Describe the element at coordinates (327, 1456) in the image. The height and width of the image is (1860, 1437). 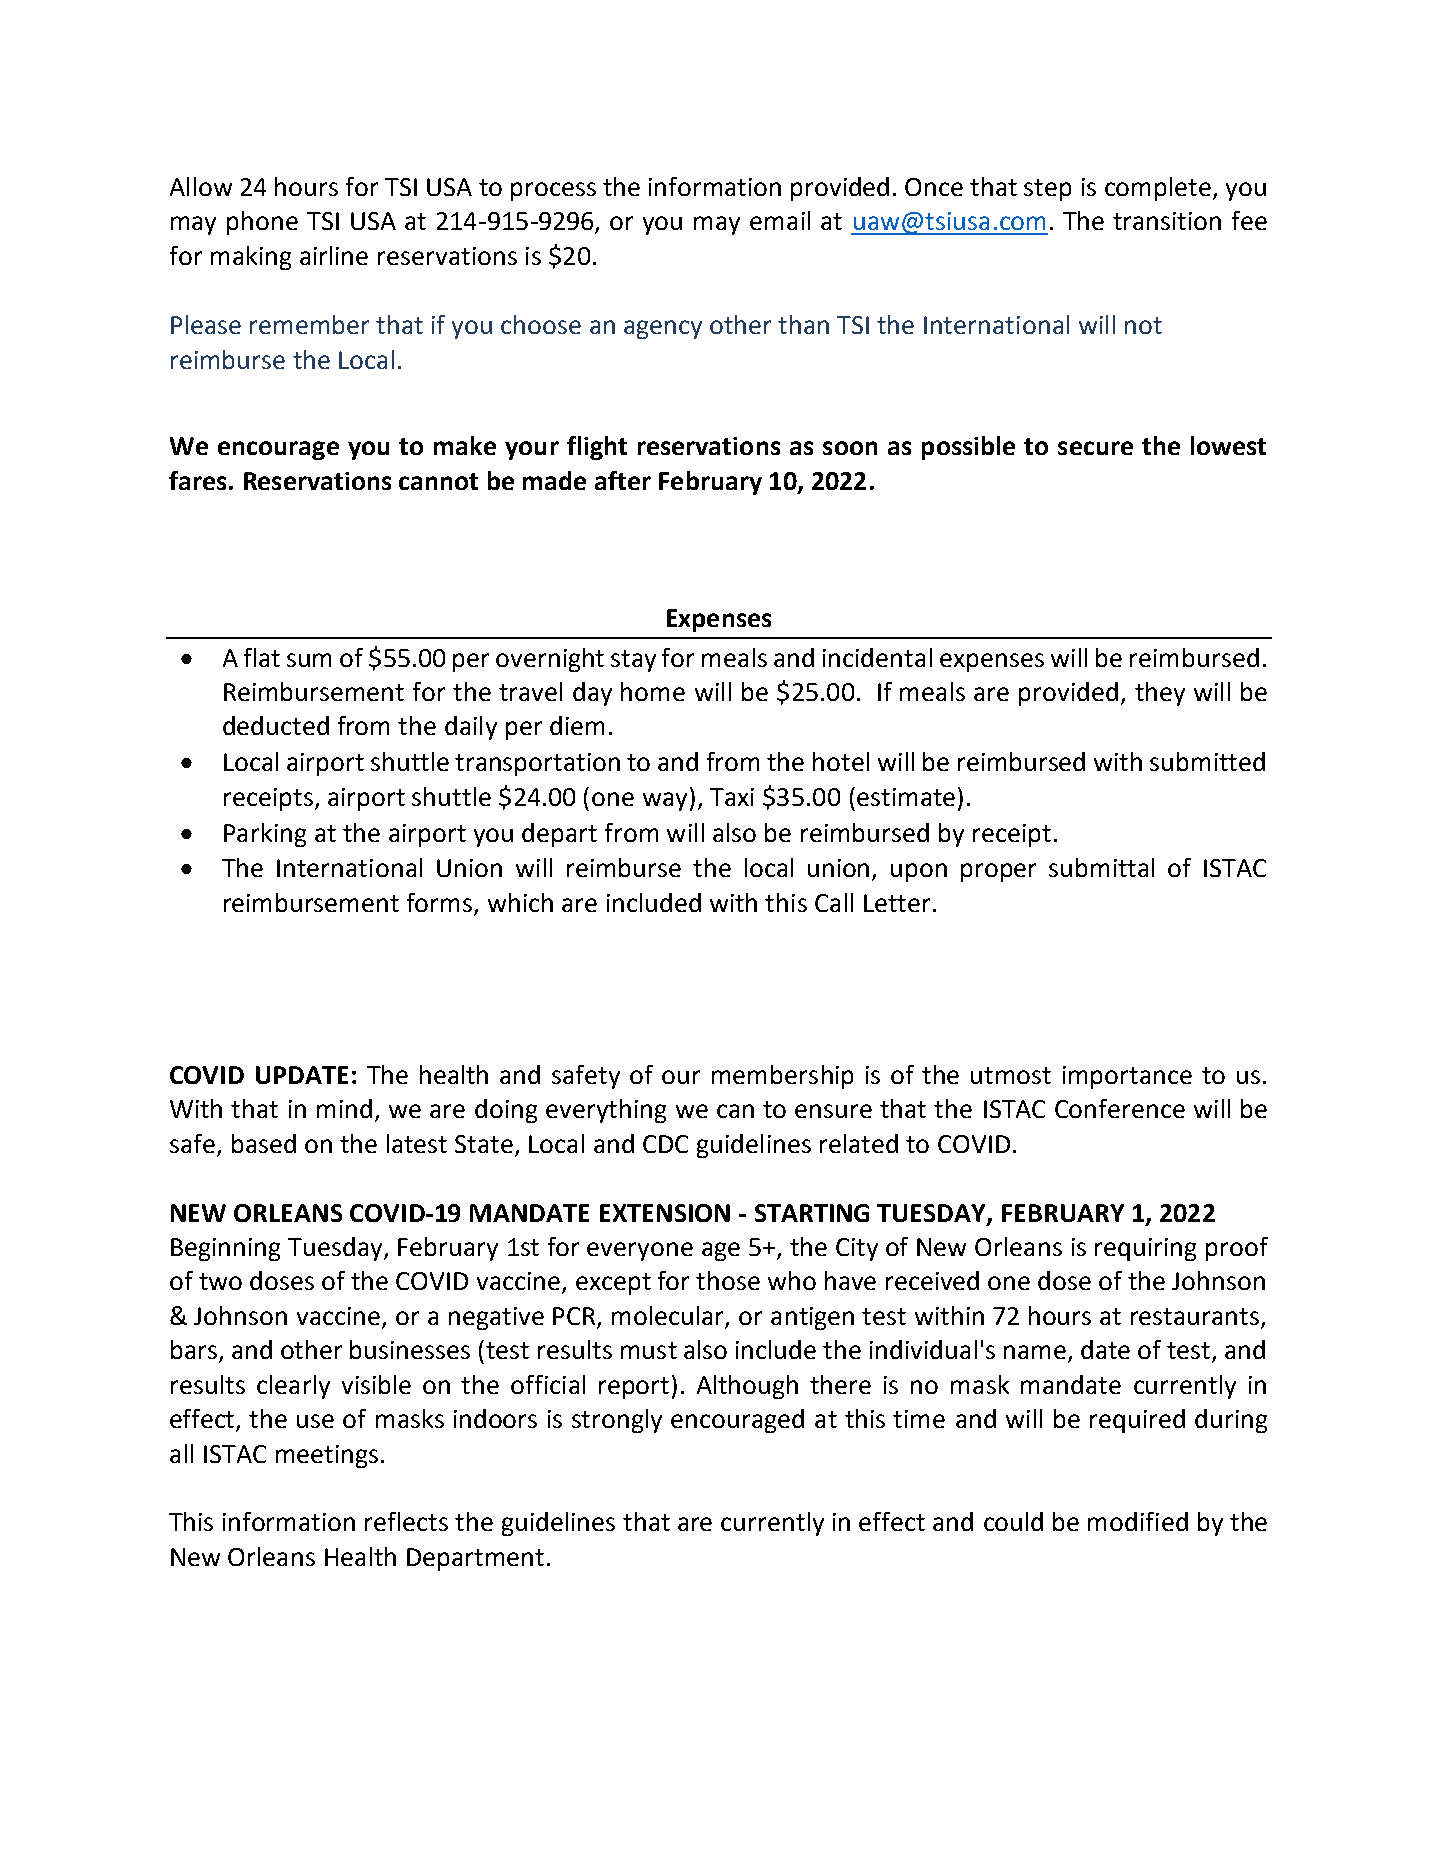
I see `meetings` at that location.
